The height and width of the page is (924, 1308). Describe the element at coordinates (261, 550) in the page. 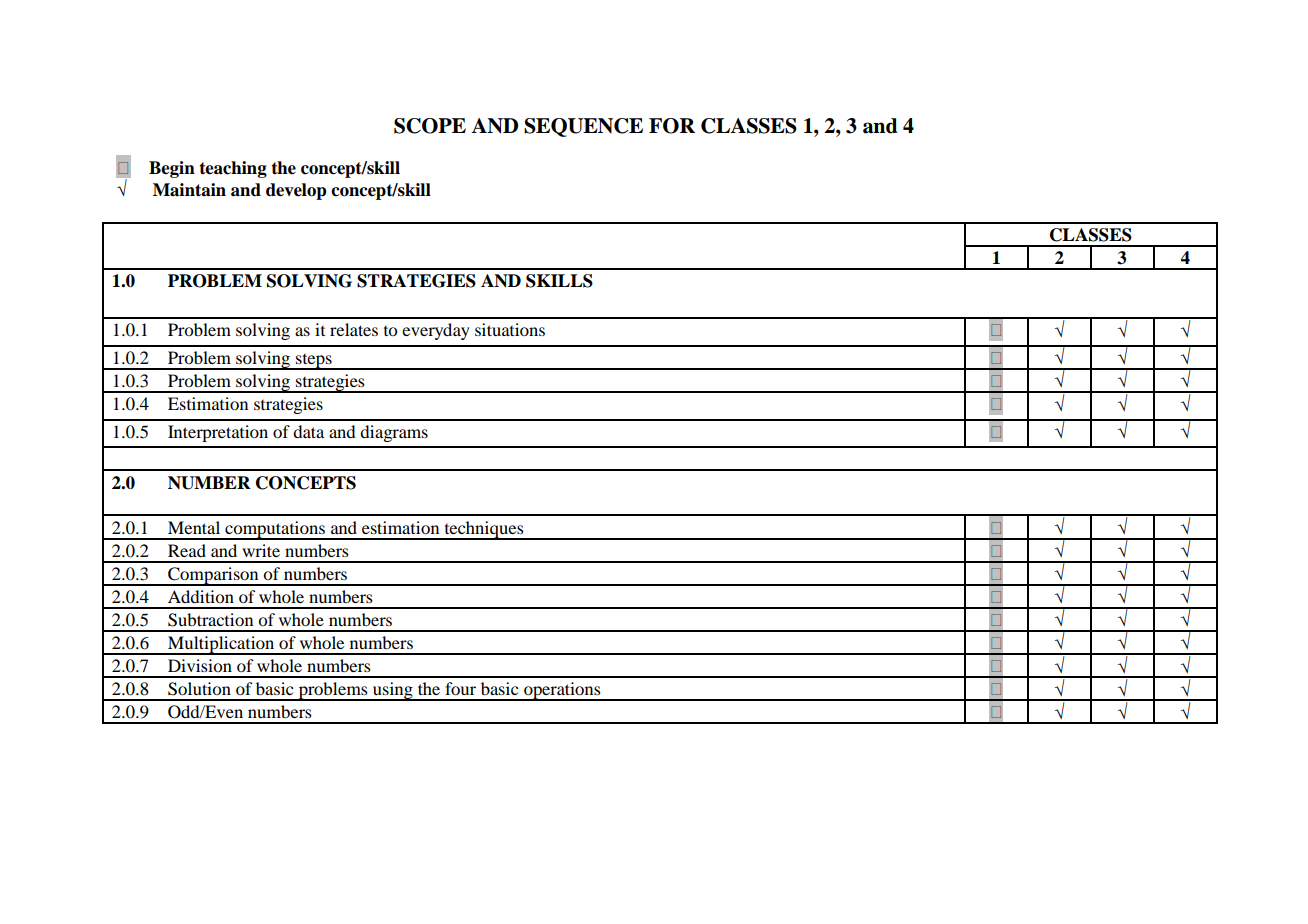

I see `write` at that location.
